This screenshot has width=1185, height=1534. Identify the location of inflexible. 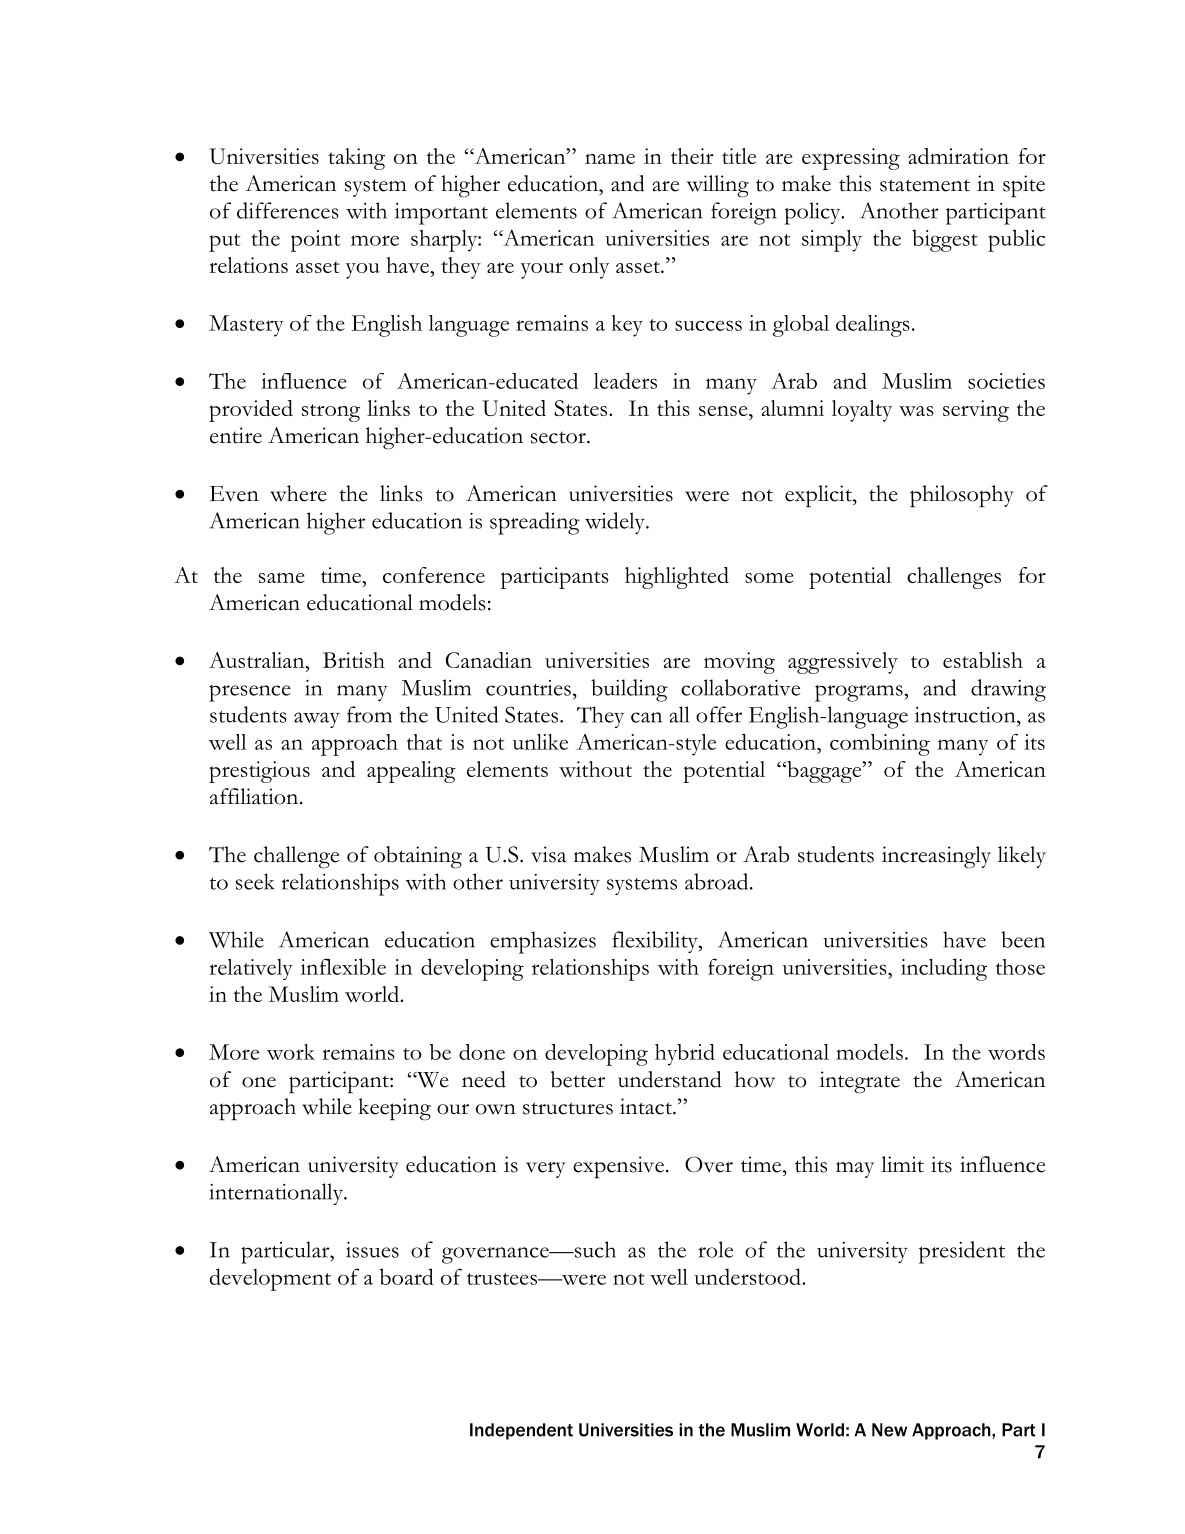
(343, 966).
